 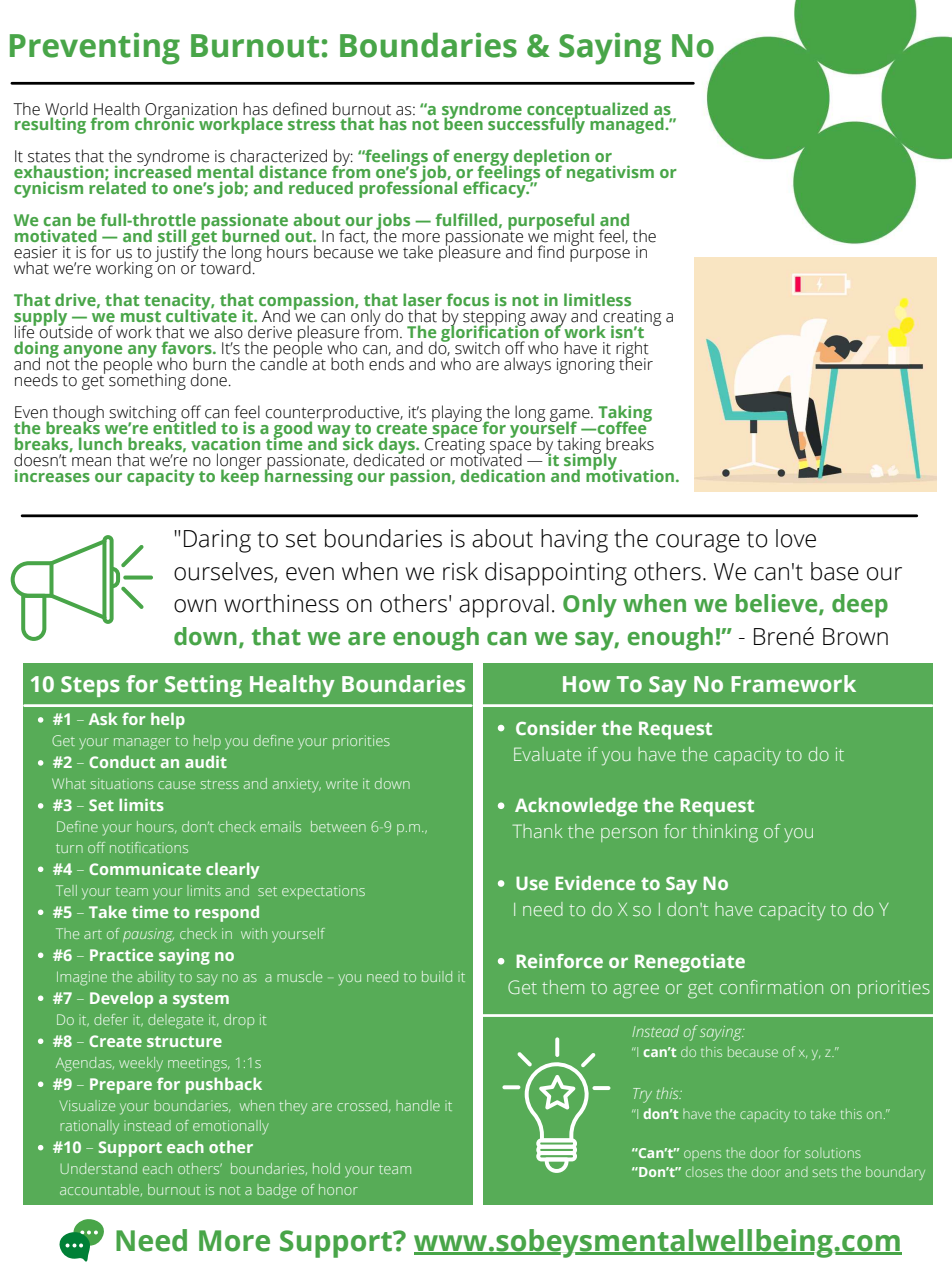 I want to click on Brown, so click(x=855, y=637).
